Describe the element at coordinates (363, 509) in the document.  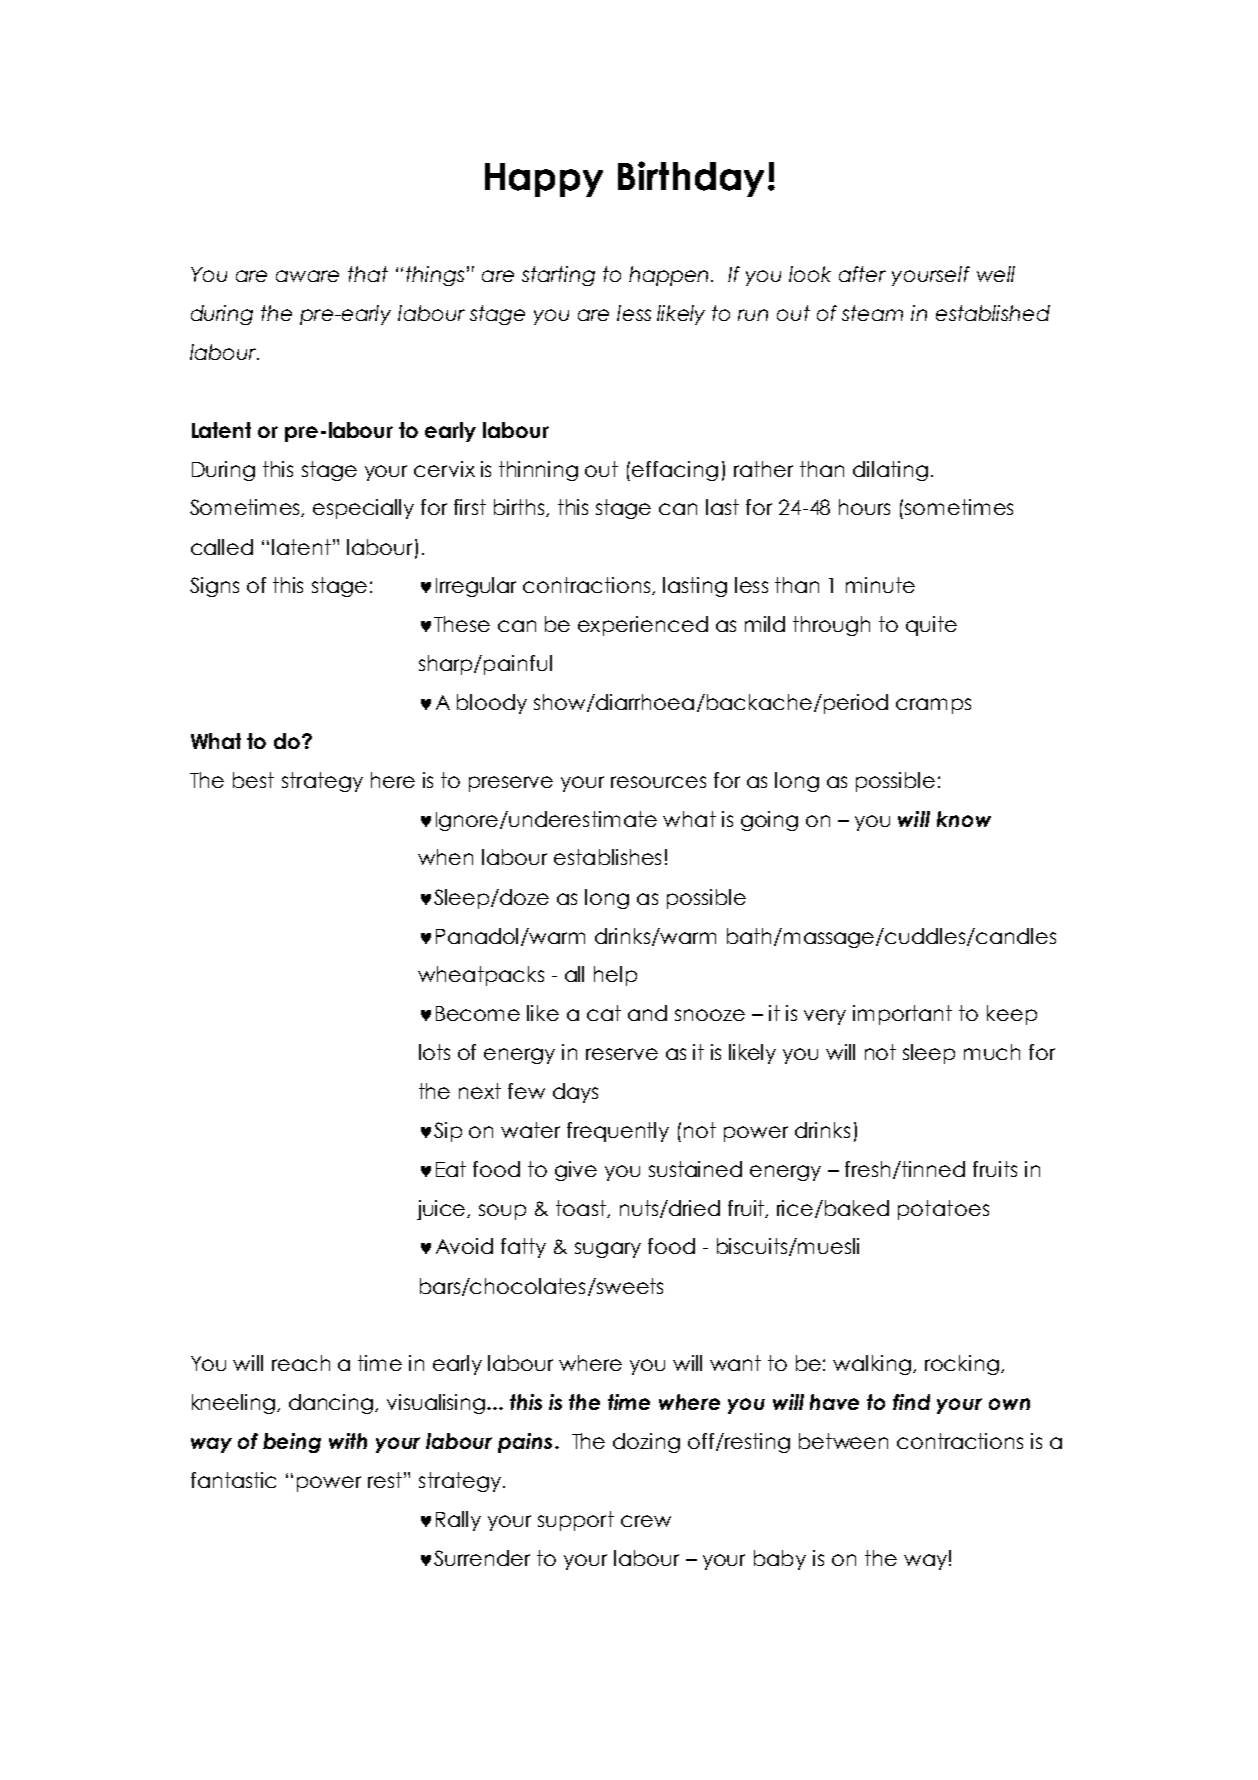
I see `especially` at that location.
